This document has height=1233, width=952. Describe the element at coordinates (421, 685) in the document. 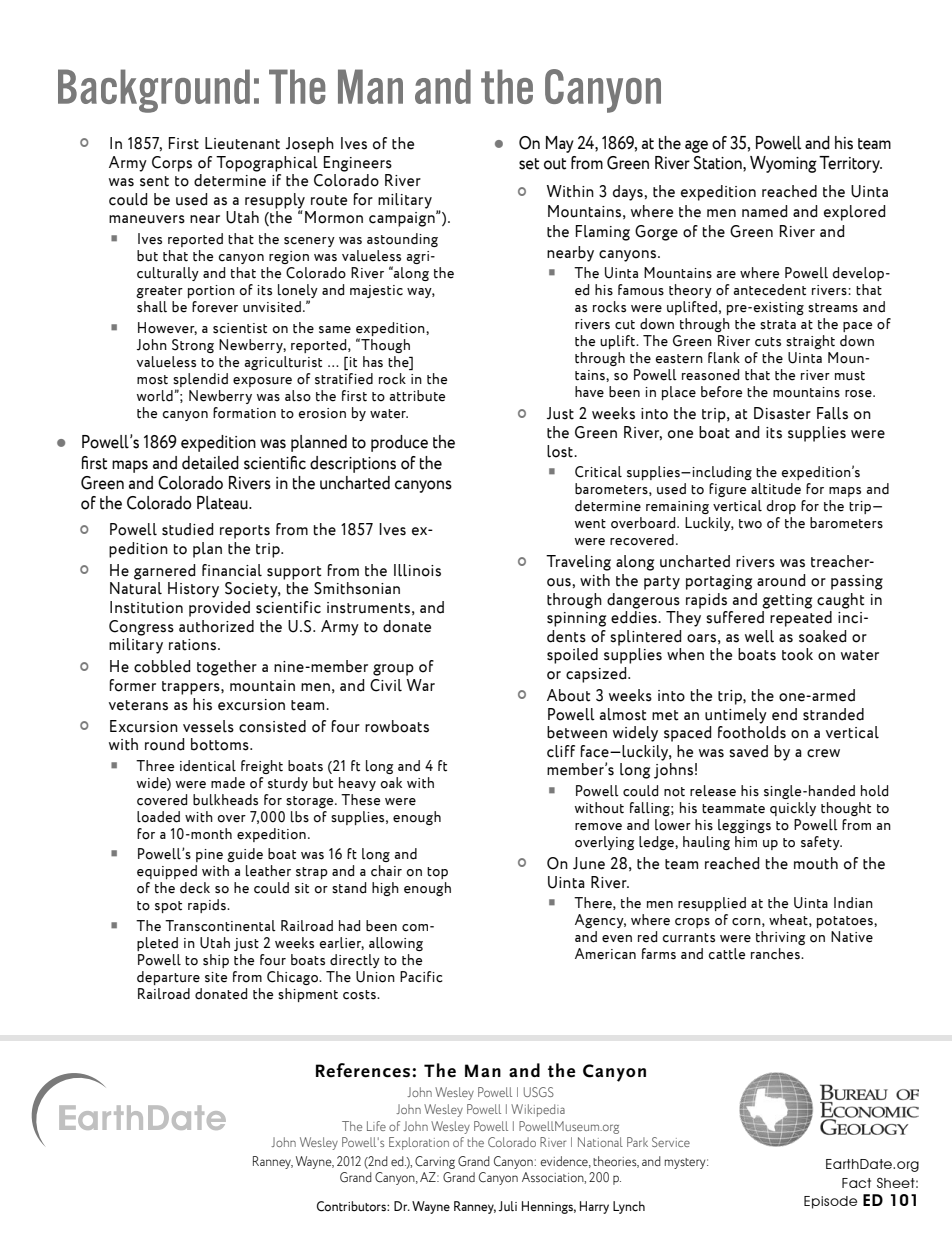

I see `War` at that location.
